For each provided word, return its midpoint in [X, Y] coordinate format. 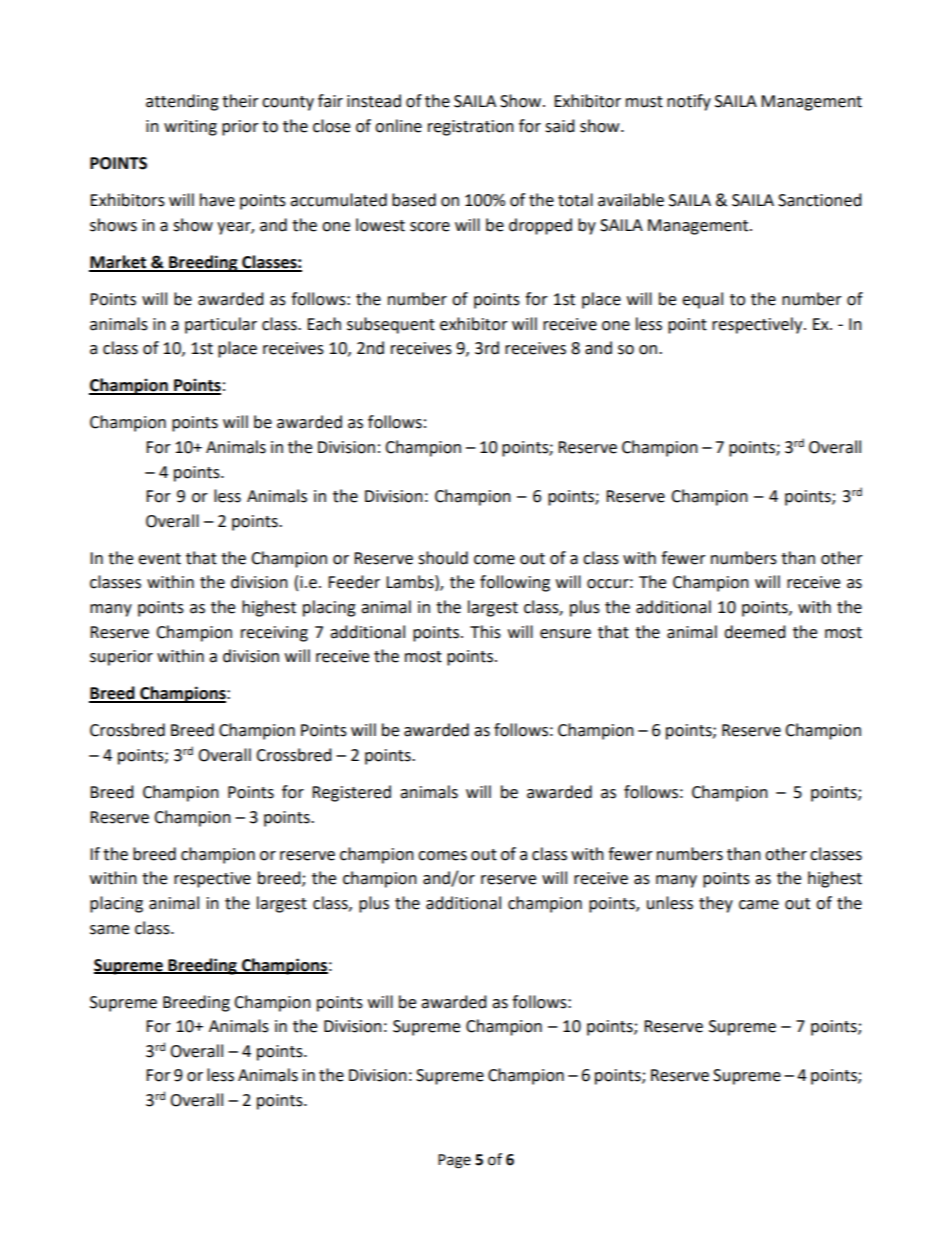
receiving [274, 634]
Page [454, 1161]
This [485, 632]
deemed [755, 632]
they [716, 904]
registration [471, 128]
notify [689, 102]
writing [190, 128]
